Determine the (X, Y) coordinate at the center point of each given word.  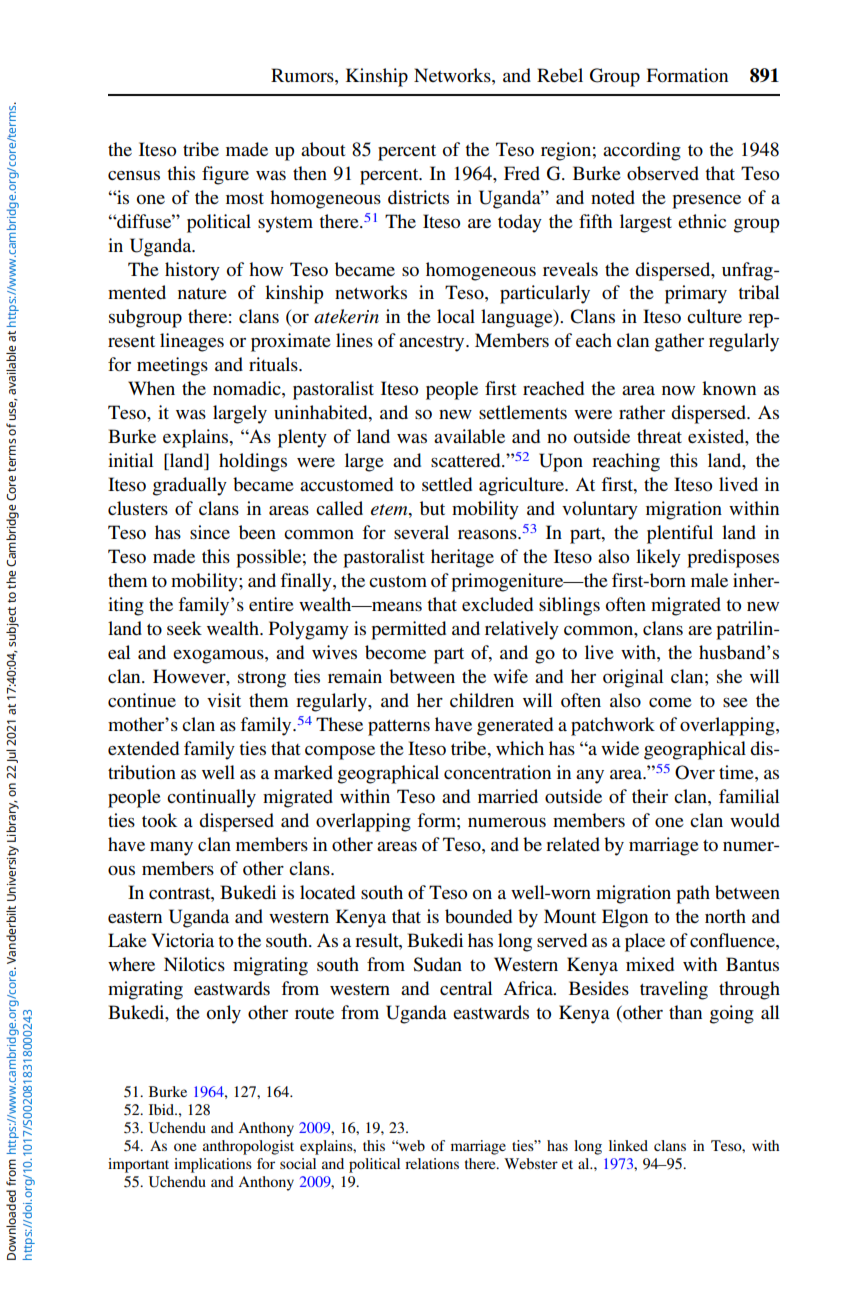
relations (432, 1163)
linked (628, 1145)
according (642, 151)
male (709, 580)
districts (418, 197)
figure (225, 175)
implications (213, 1165)
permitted (408, 630)
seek (184, 628)
